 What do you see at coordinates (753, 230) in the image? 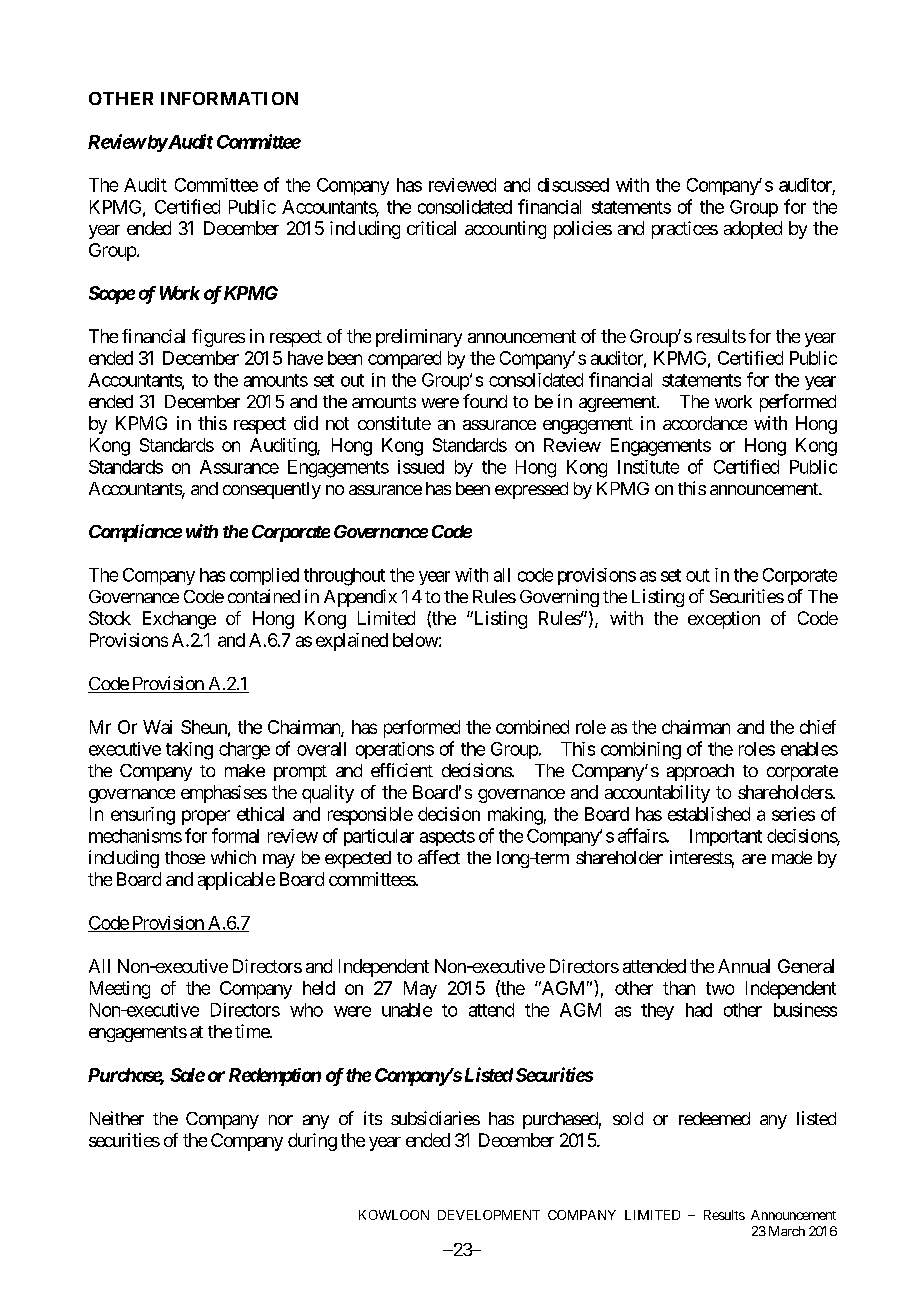
I see `adopted` at bounding box center [753, 230].
